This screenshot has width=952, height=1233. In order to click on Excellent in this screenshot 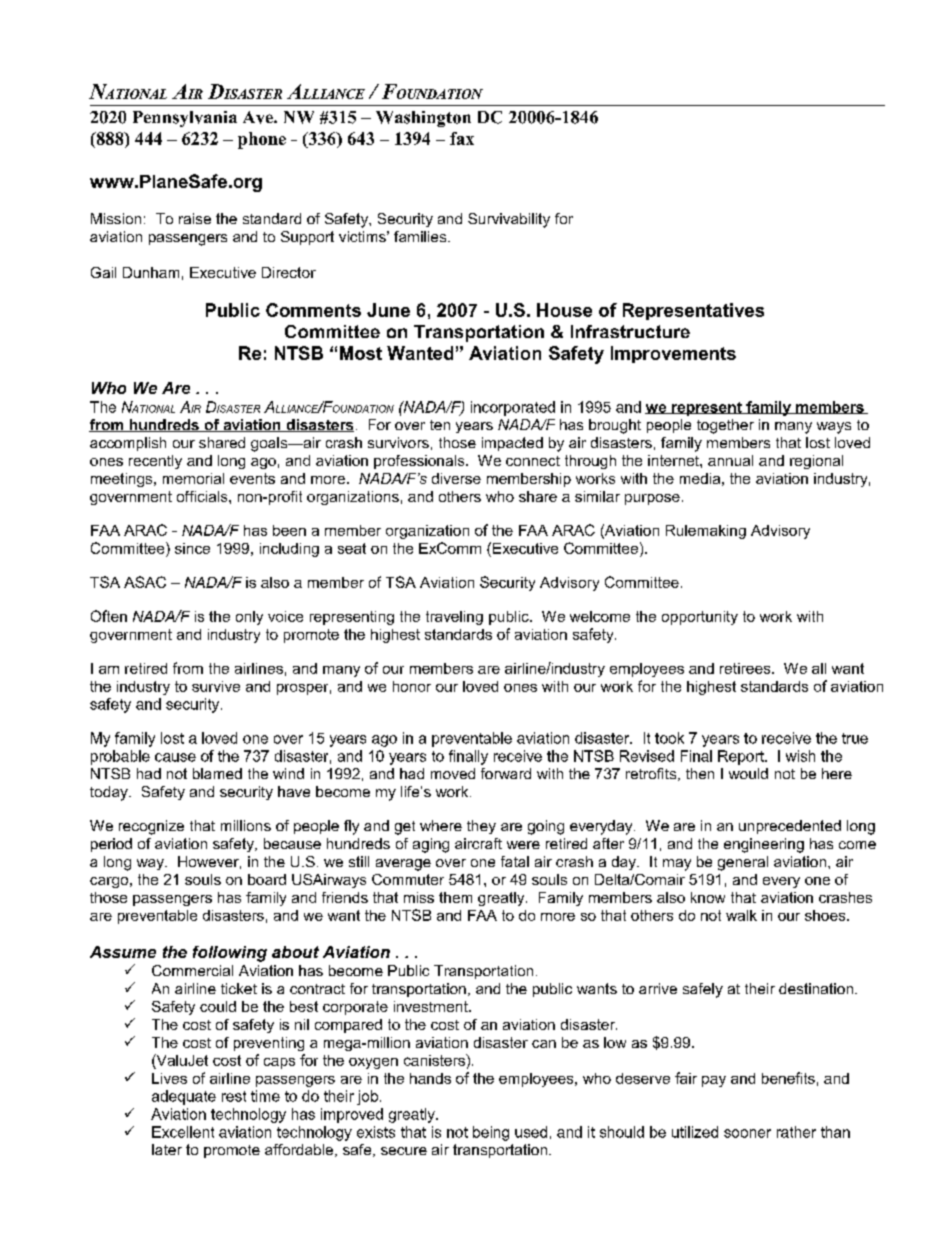, I will do `click(183, 1132)`.
